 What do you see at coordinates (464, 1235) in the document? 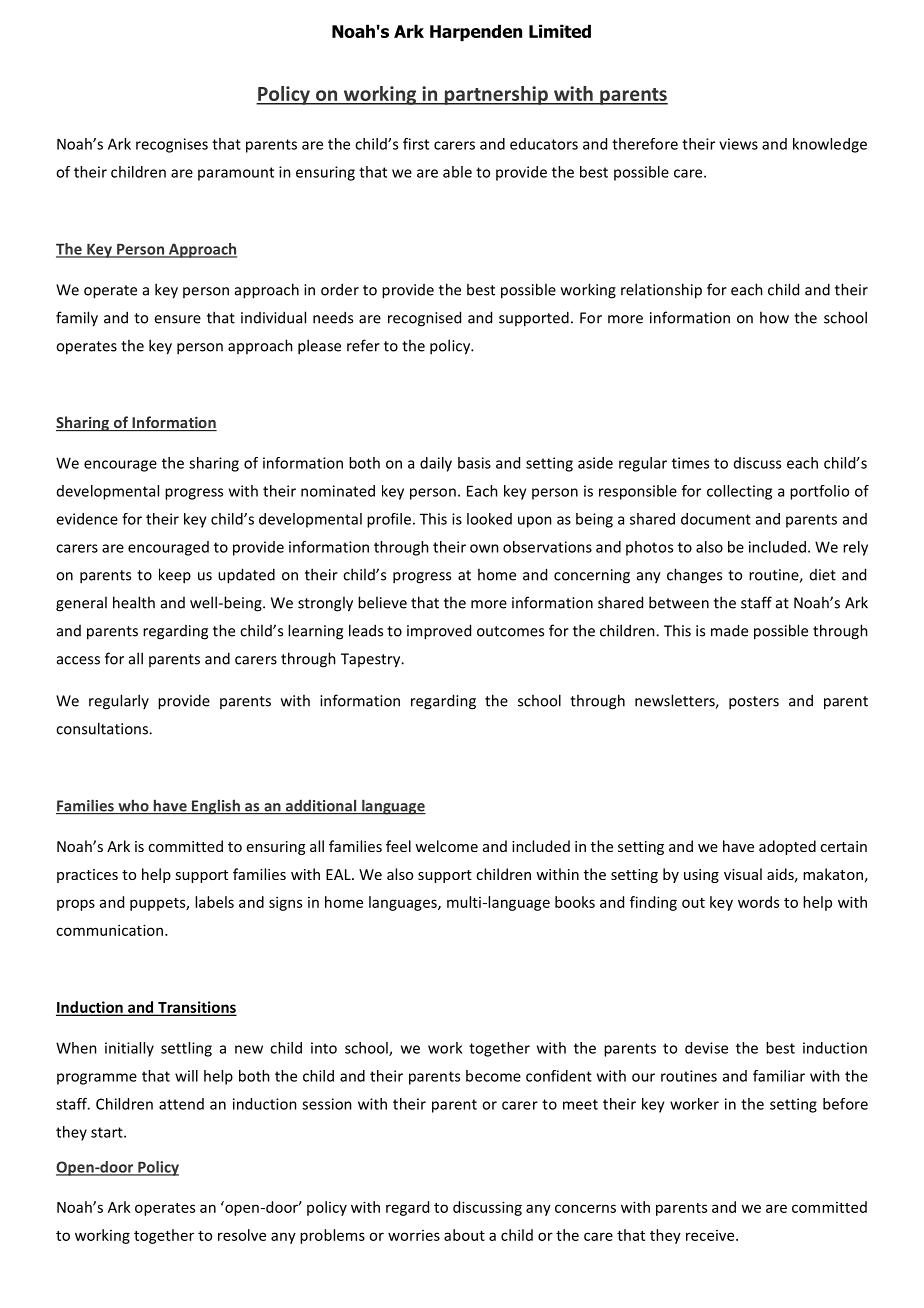
I see `about` at bounding box center [464, 1235].
